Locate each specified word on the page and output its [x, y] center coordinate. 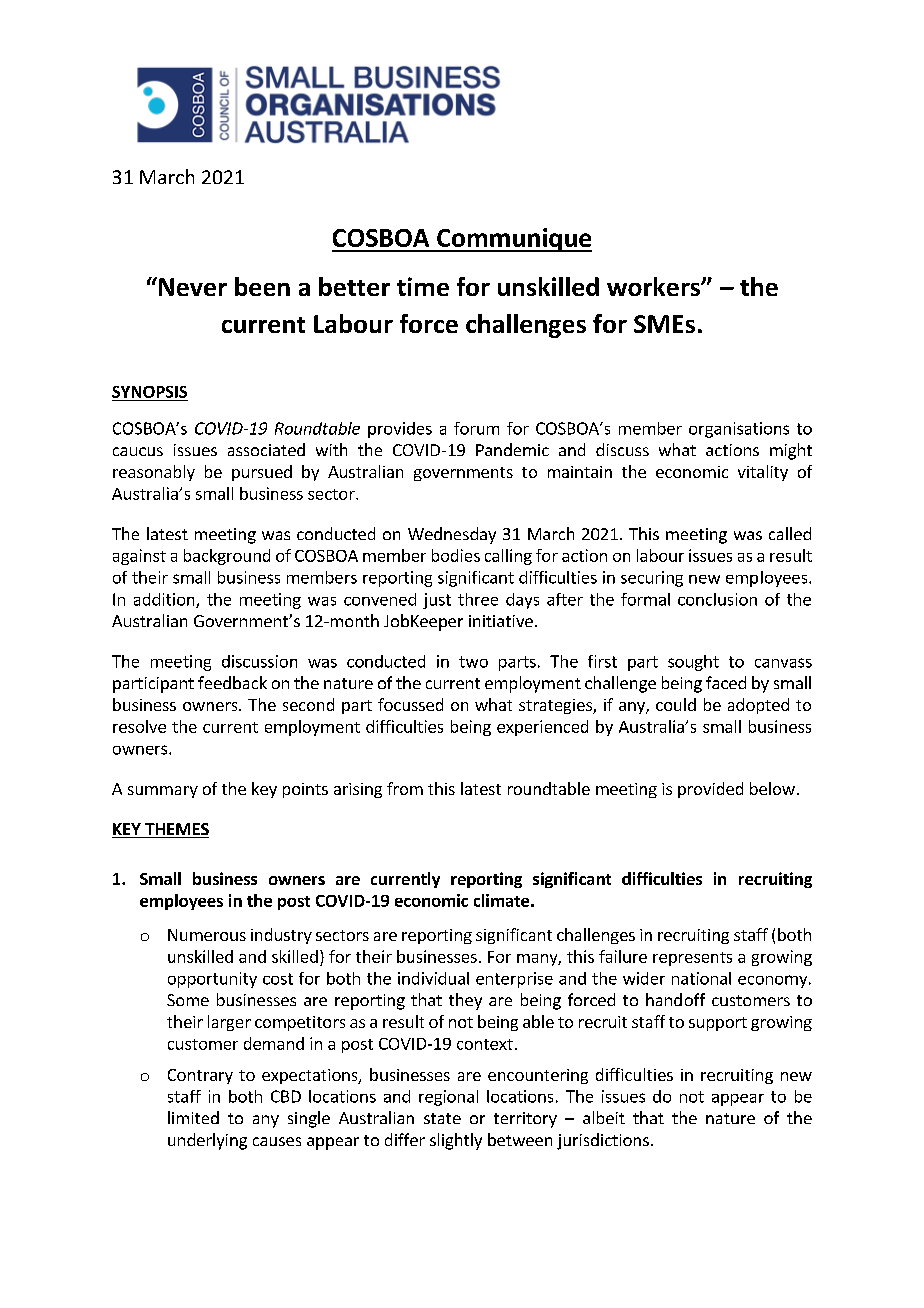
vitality [763, 473]
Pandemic [512, 449]
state [442, 1118]
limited [193, 1117]
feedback [232, 682]
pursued [262, 473]
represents [692, 959]
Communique [513, 240]
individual [433, 978]
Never [193, 287]
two [473, 662]
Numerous [207, 935]
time [423, 286]
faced [726, 682]
